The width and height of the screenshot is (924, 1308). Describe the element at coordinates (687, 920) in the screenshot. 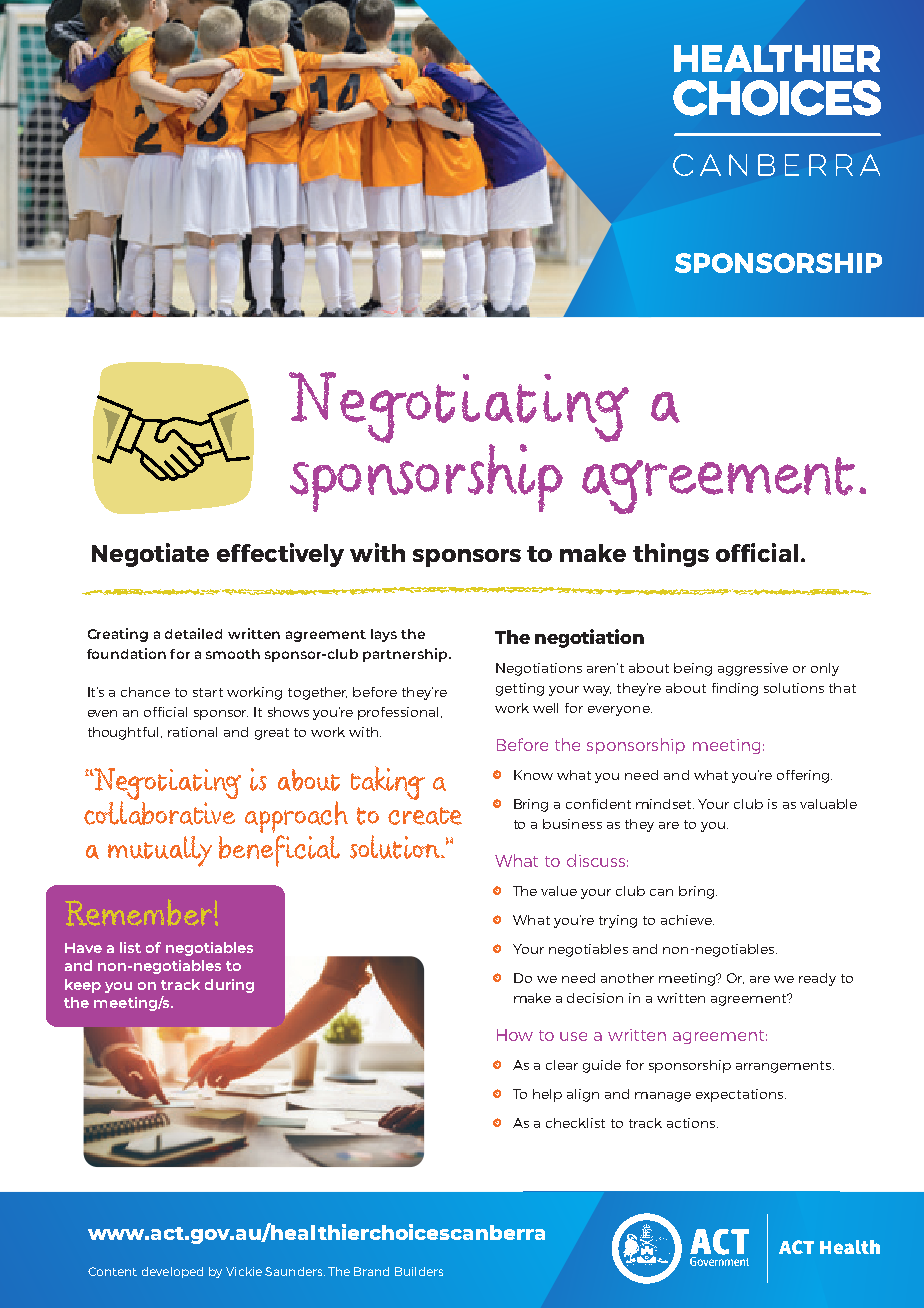

I see `achieve` at that location.
